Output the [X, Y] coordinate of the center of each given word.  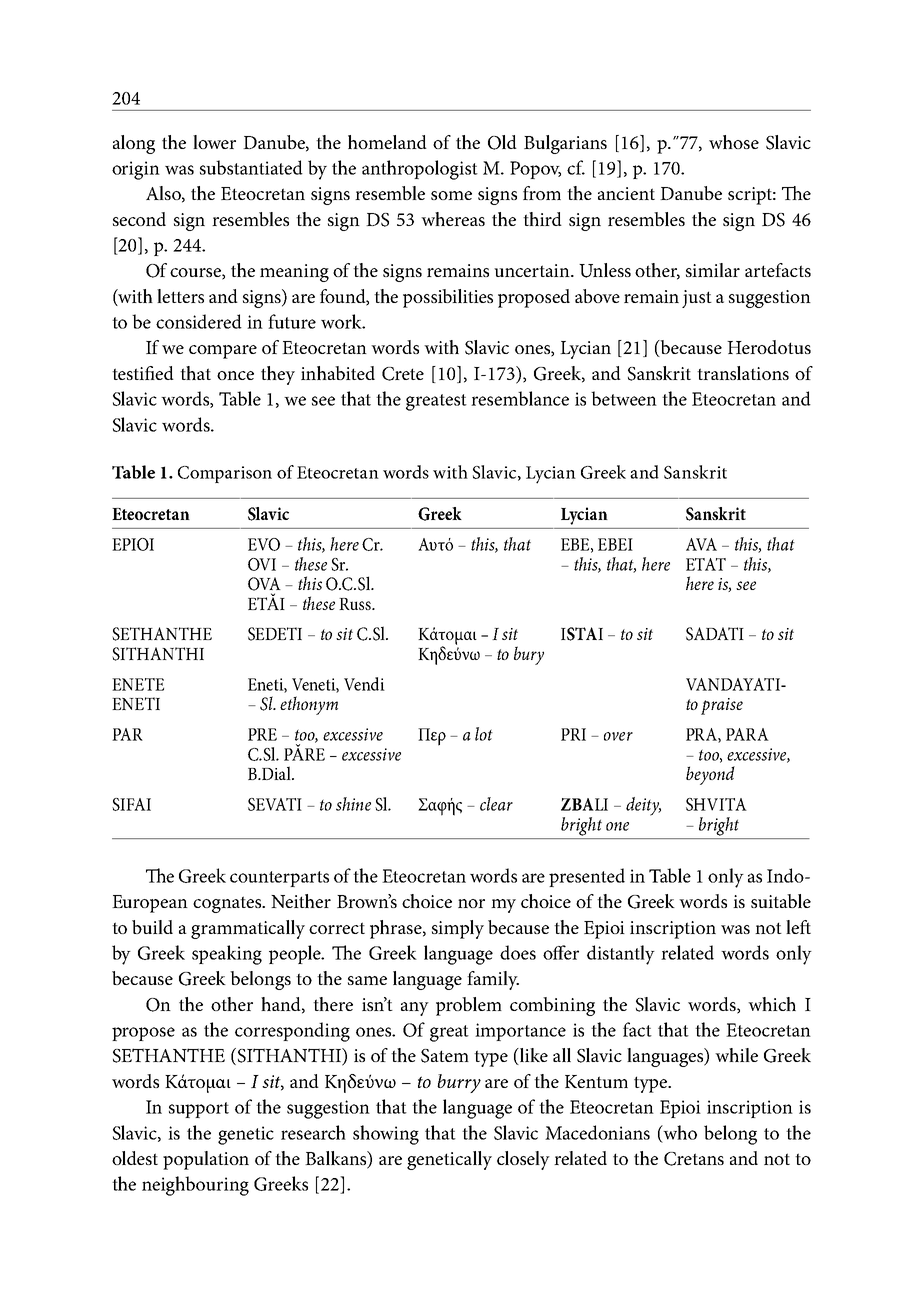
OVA [264, 584]
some [451, 195]
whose [734, 142]
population [206, 1160]
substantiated [251, 167]
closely [523, 1160]
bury [529, 655]
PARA [747, 734]
